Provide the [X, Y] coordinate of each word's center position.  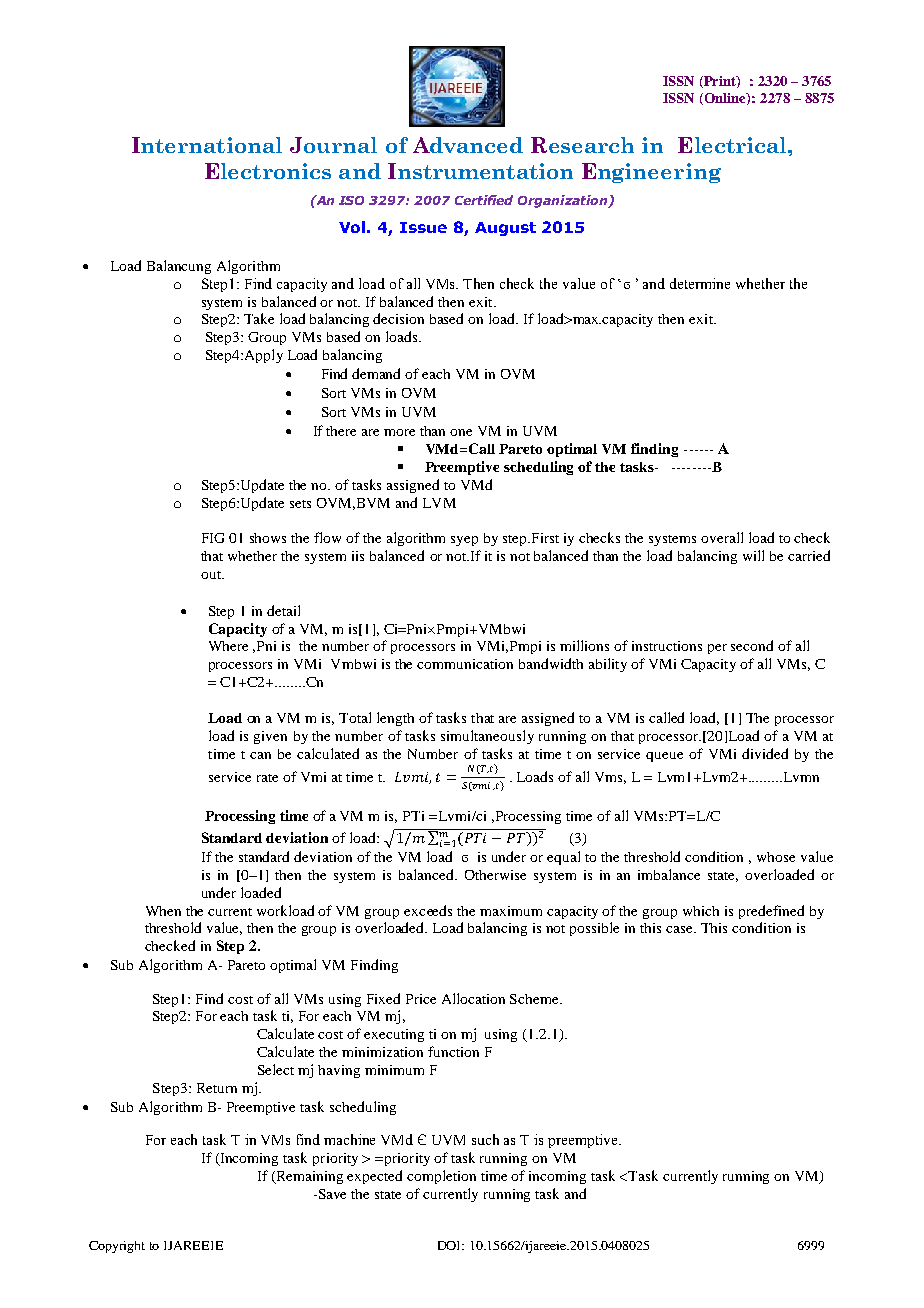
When [163, 911]
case [681, 929]
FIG [213, 538]
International [207, 145]
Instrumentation [480, 171]
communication [465, 664]
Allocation [473, 998]
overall [722, 537]
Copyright [117, 1247]
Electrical [733, 145]
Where [228, 646]
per [717, 649]
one [461, 432]
